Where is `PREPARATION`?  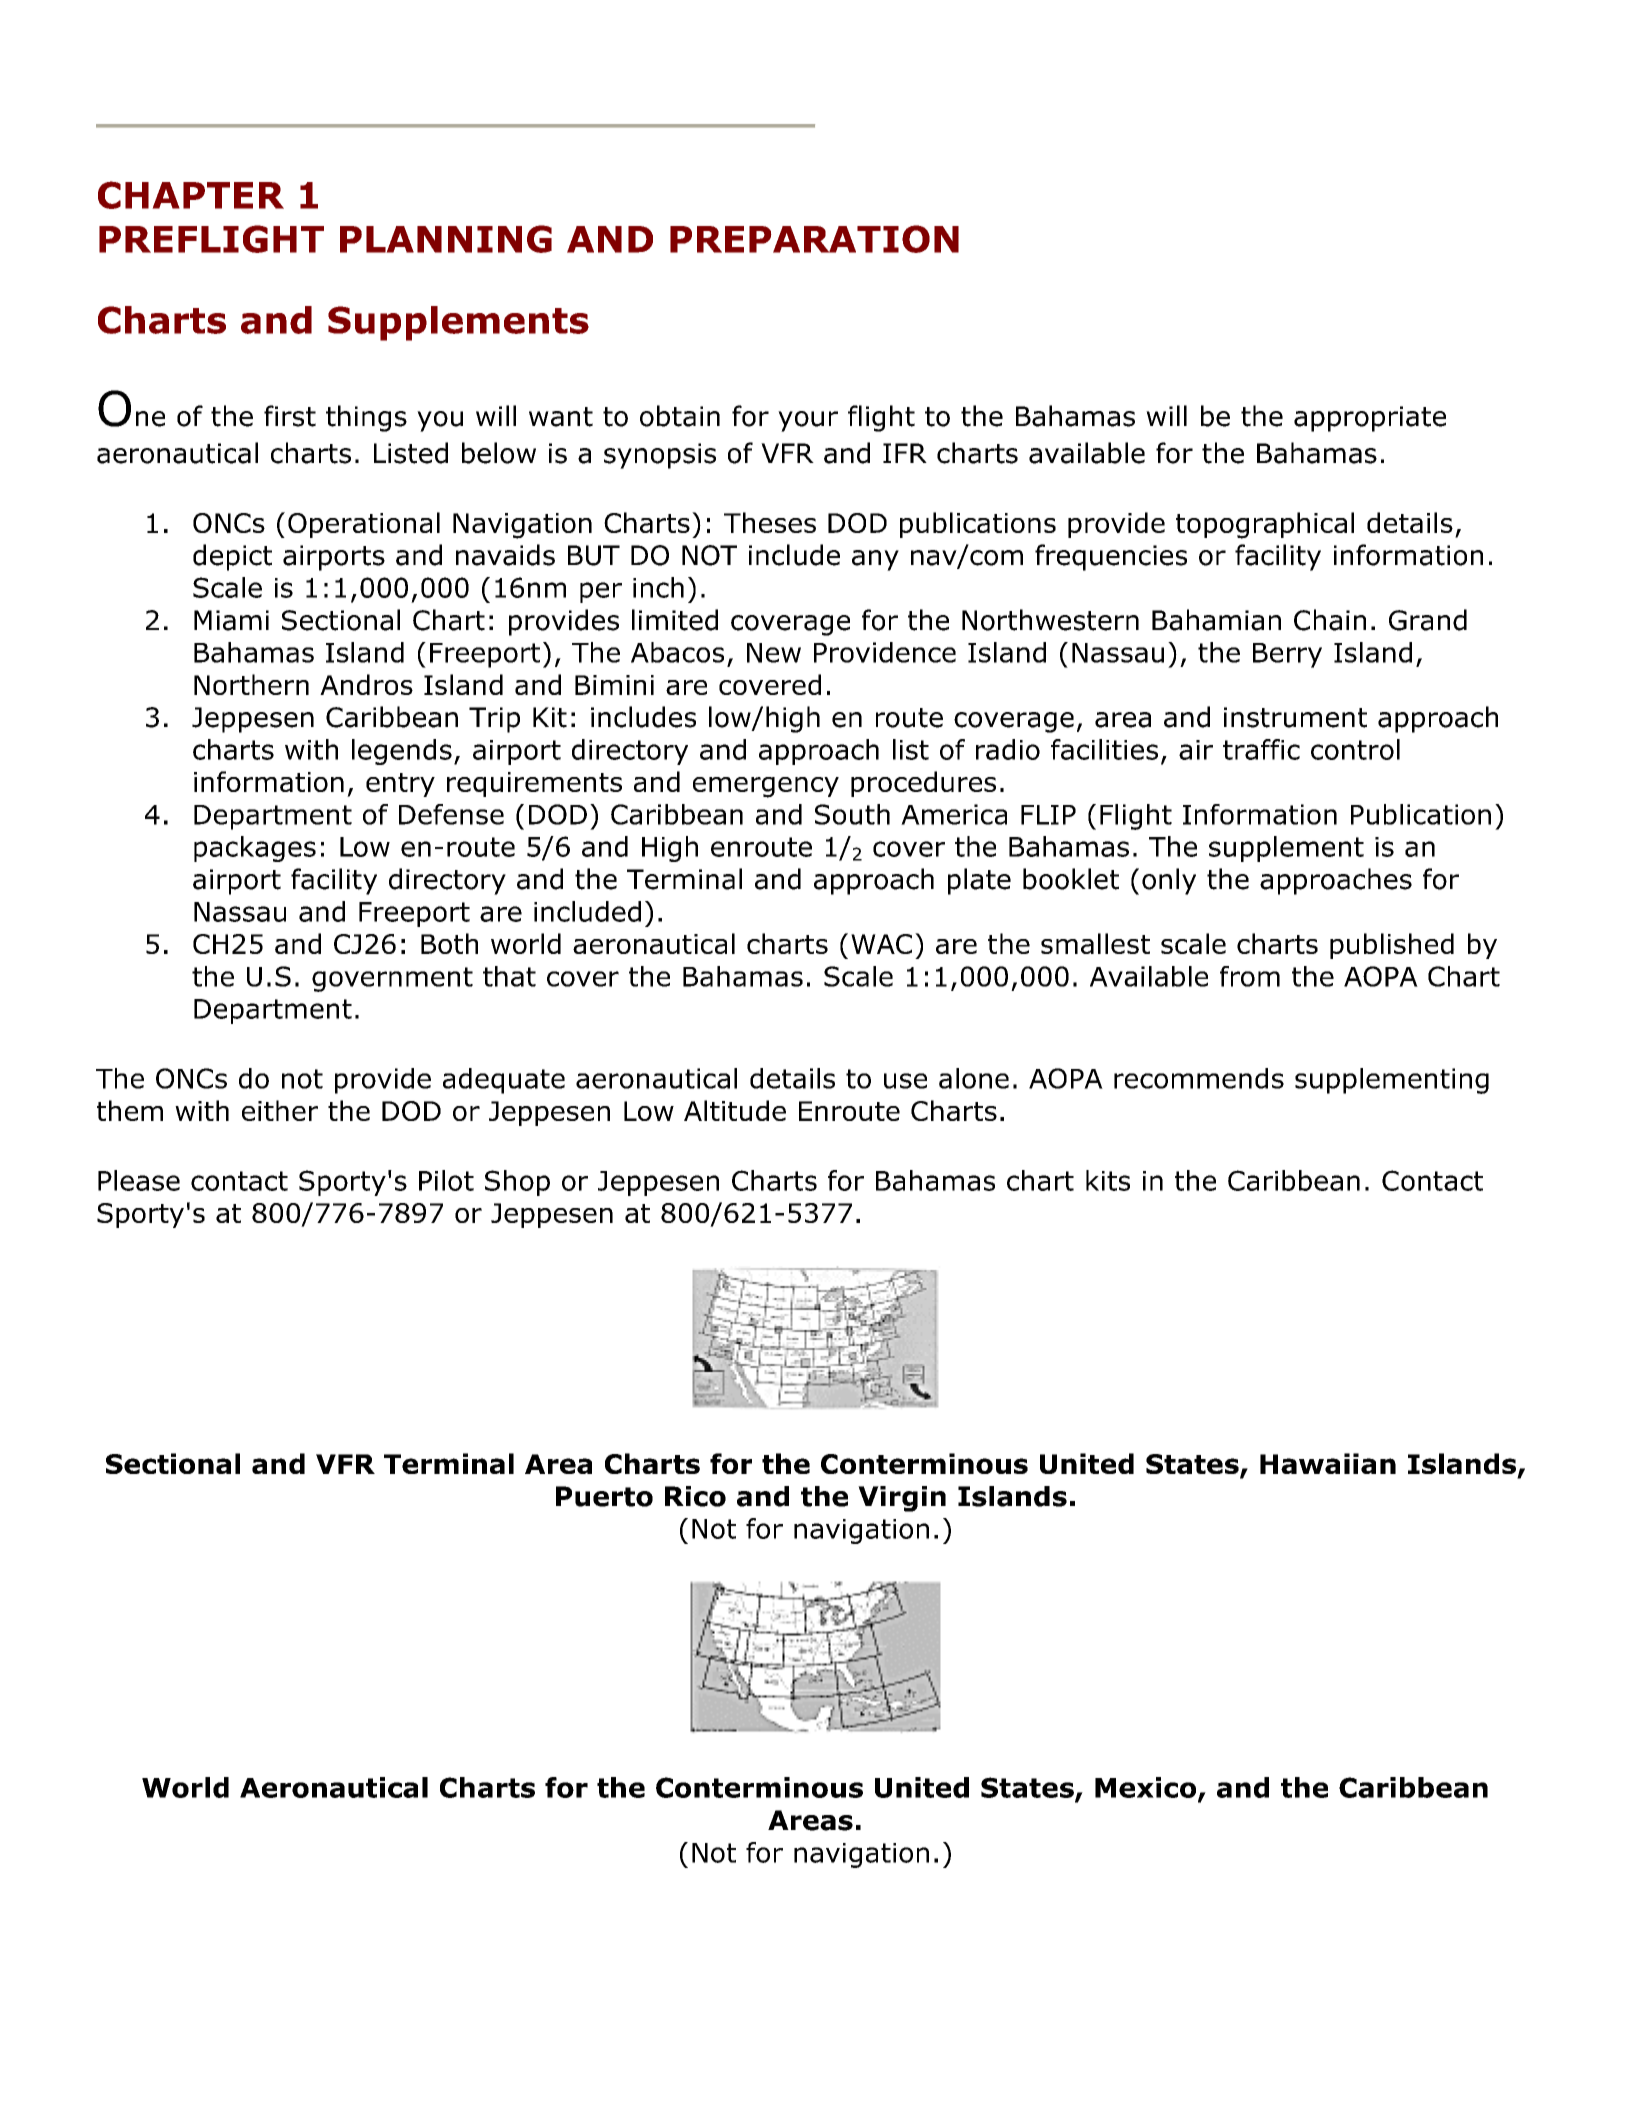
PREPARATION is located at coordinates (814, 239).
